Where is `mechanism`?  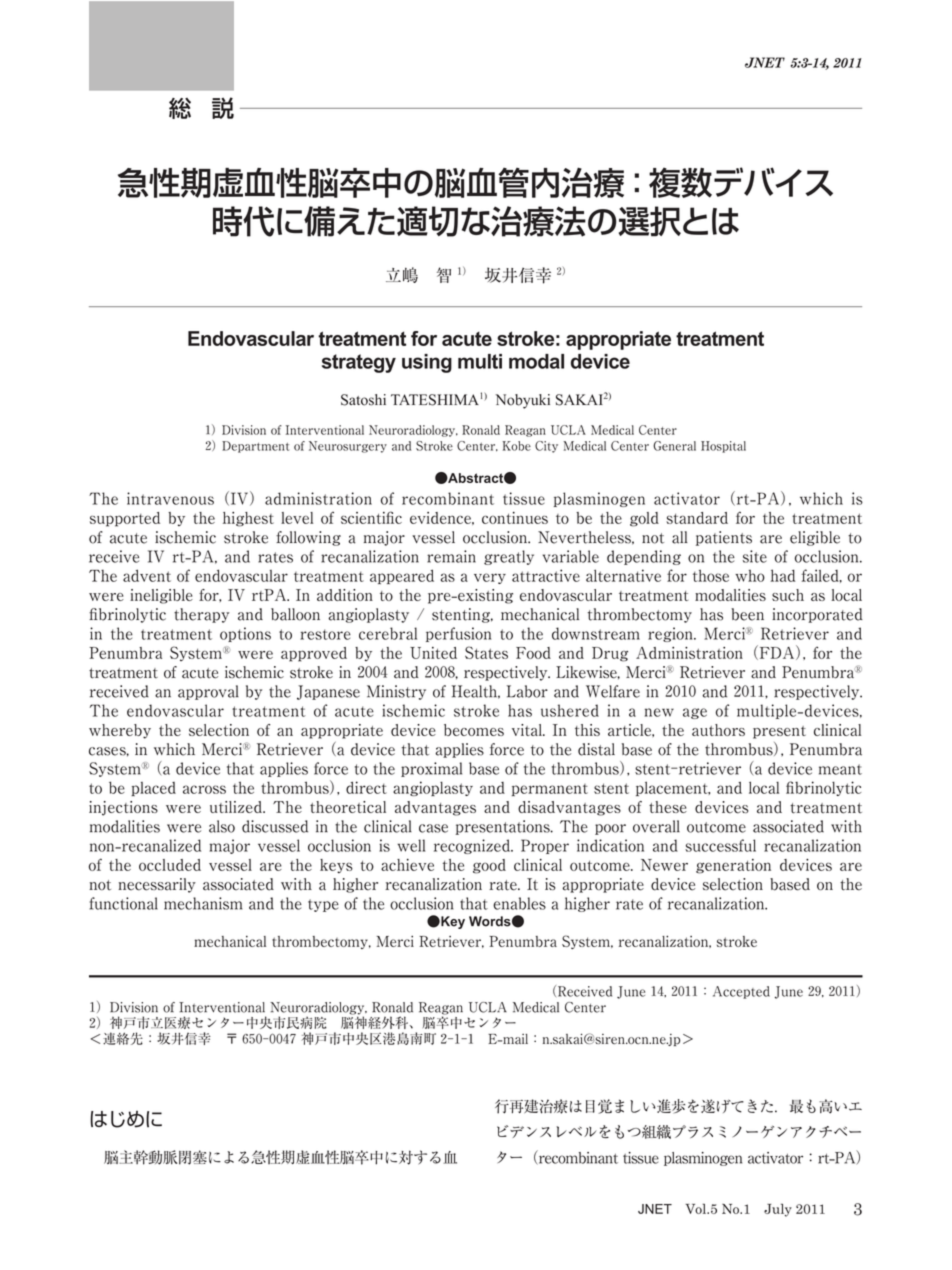 mechanism is located at coordinates (203, 903).
